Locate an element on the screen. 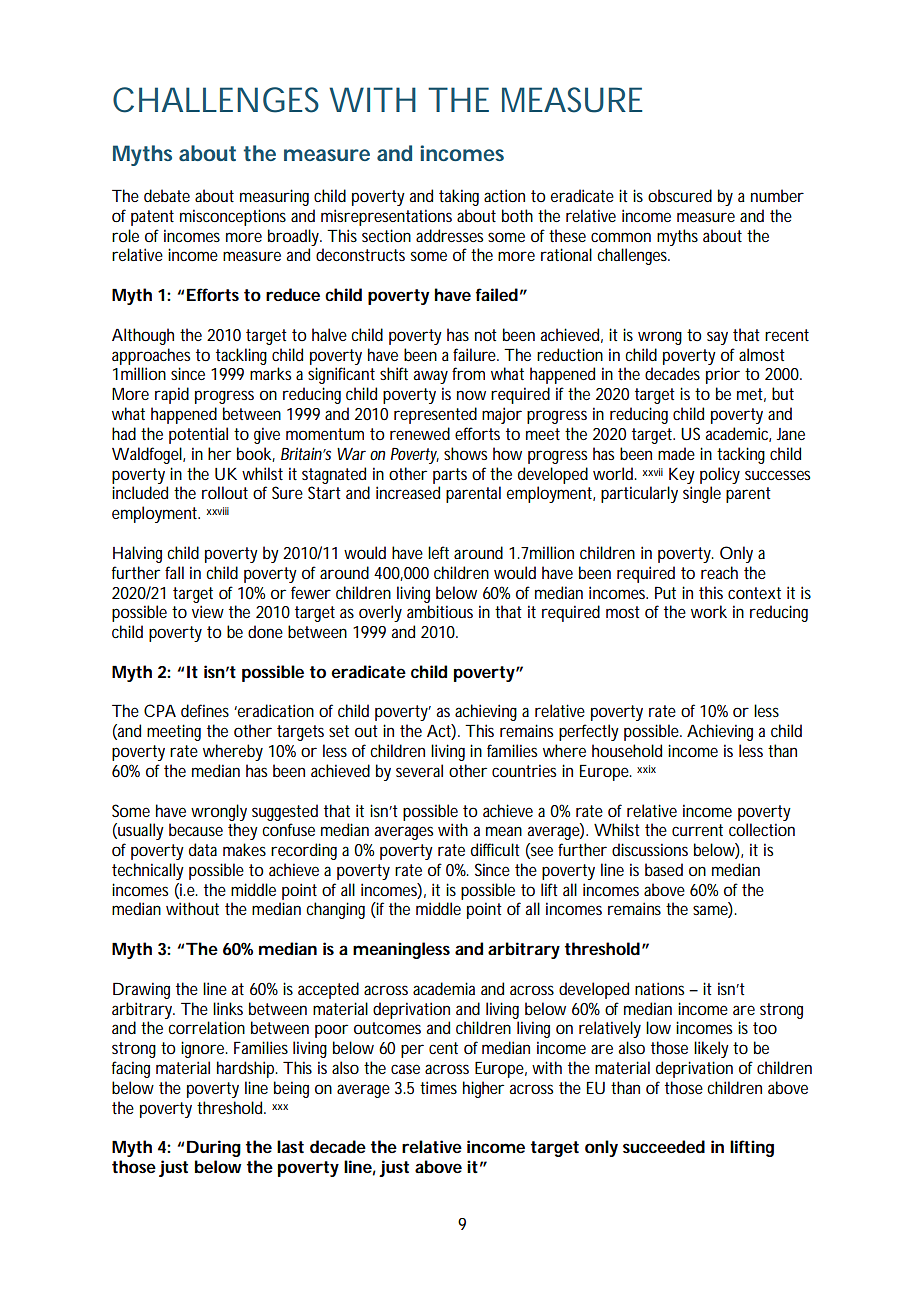 The image size is (924, 1308). times is located at coordinates (438, 1087).
